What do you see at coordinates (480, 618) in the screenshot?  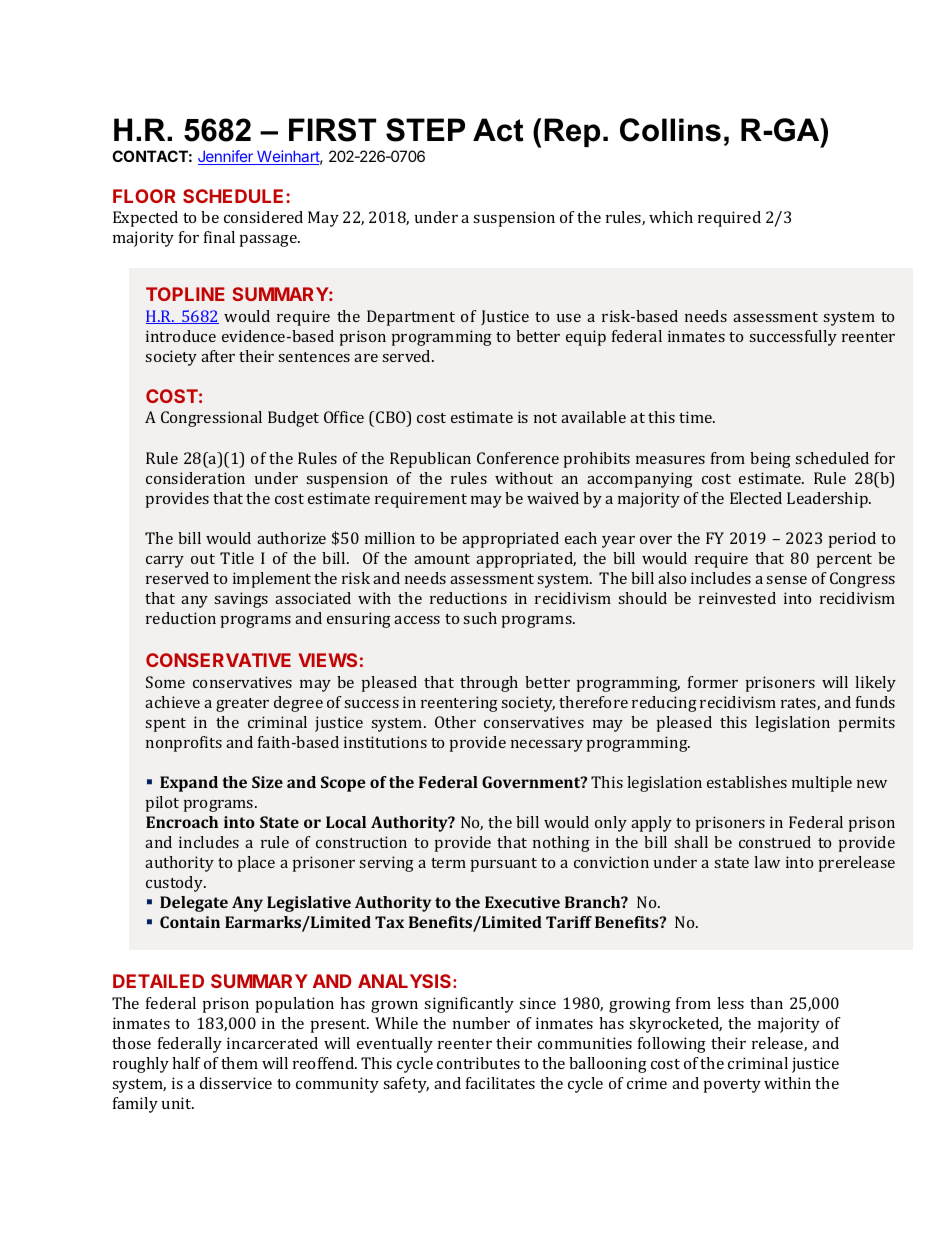 I see `such` at bounding box center [480, 618].
